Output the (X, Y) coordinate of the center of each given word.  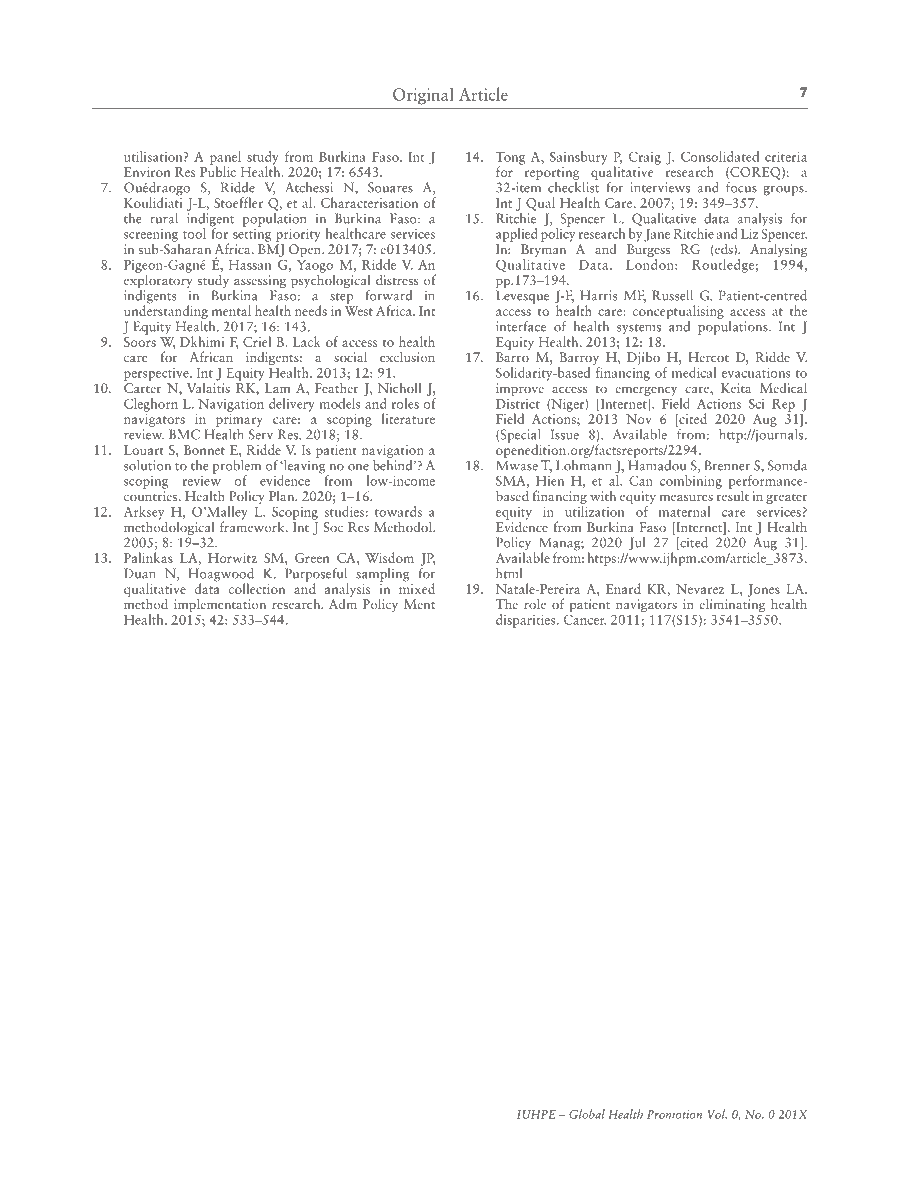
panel (225, 159)
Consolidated (720, 156)
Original (423, 96)
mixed (417, 587)
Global (587, 1114)
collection (257, 588)
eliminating (732, 604)
